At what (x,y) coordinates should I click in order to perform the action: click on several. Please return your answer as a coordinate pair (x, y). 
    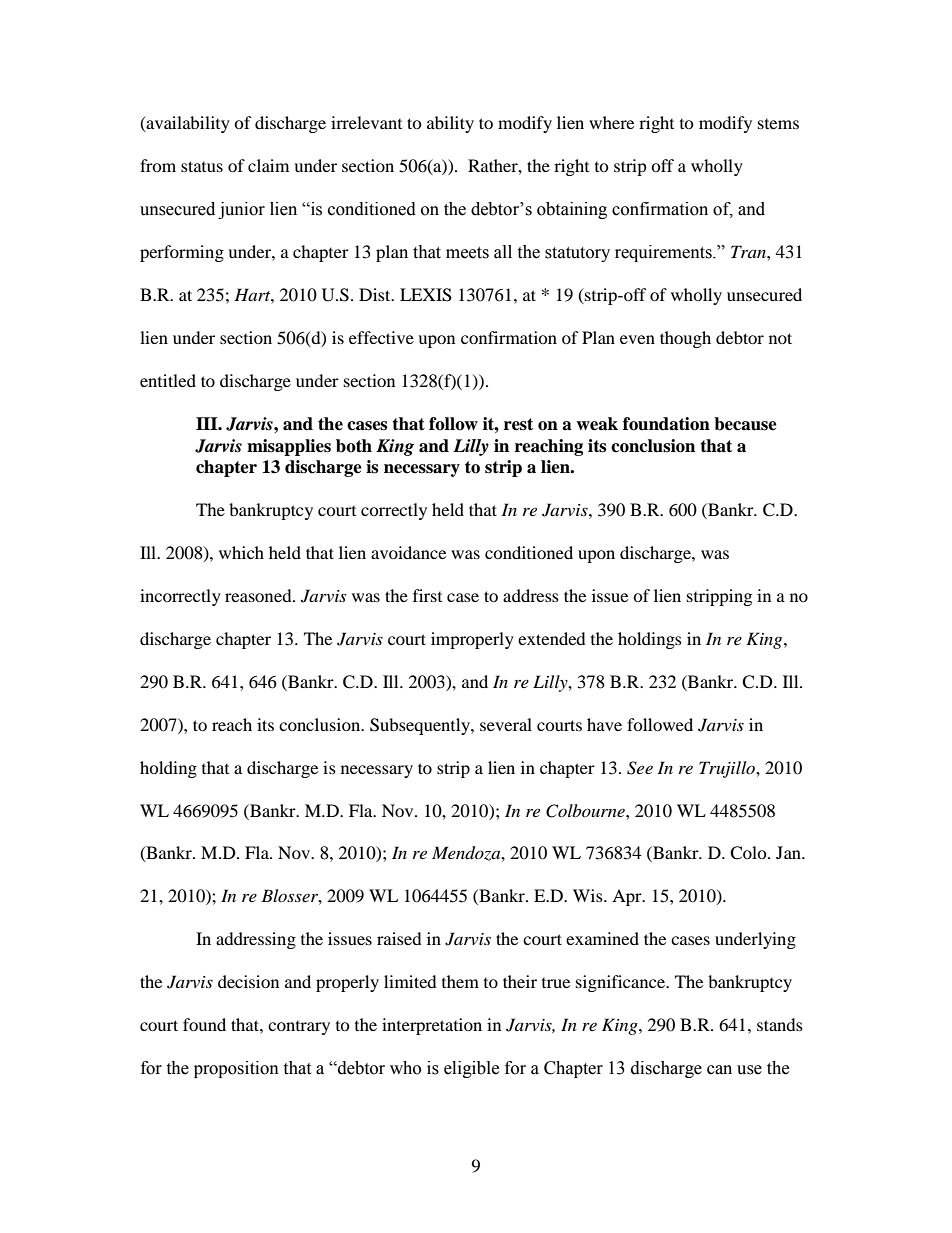
    Looking at the image, I should click on (506, 724).
